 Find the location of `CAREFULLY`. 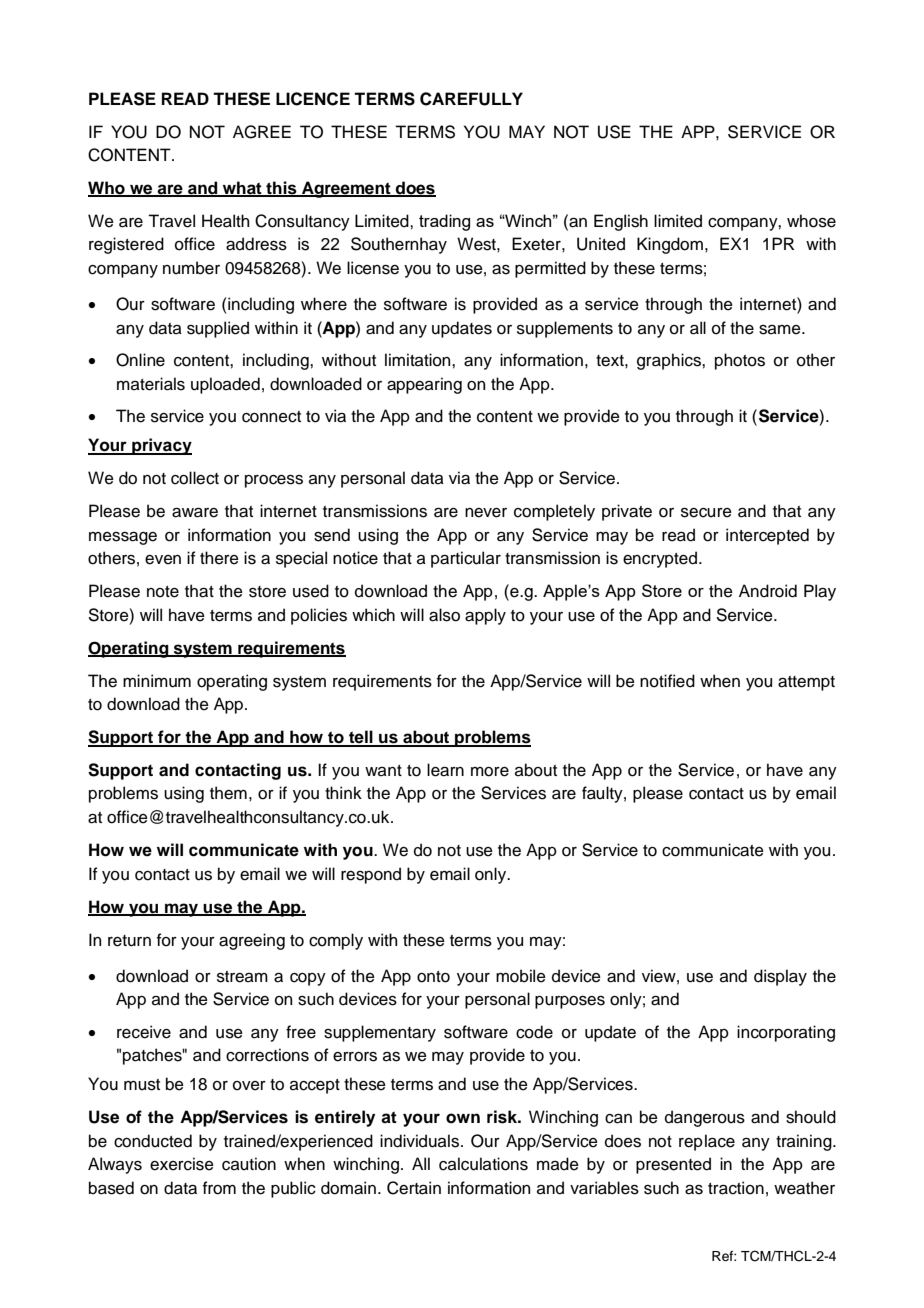

CAREFULLY is located at coordinates (471, 99).
